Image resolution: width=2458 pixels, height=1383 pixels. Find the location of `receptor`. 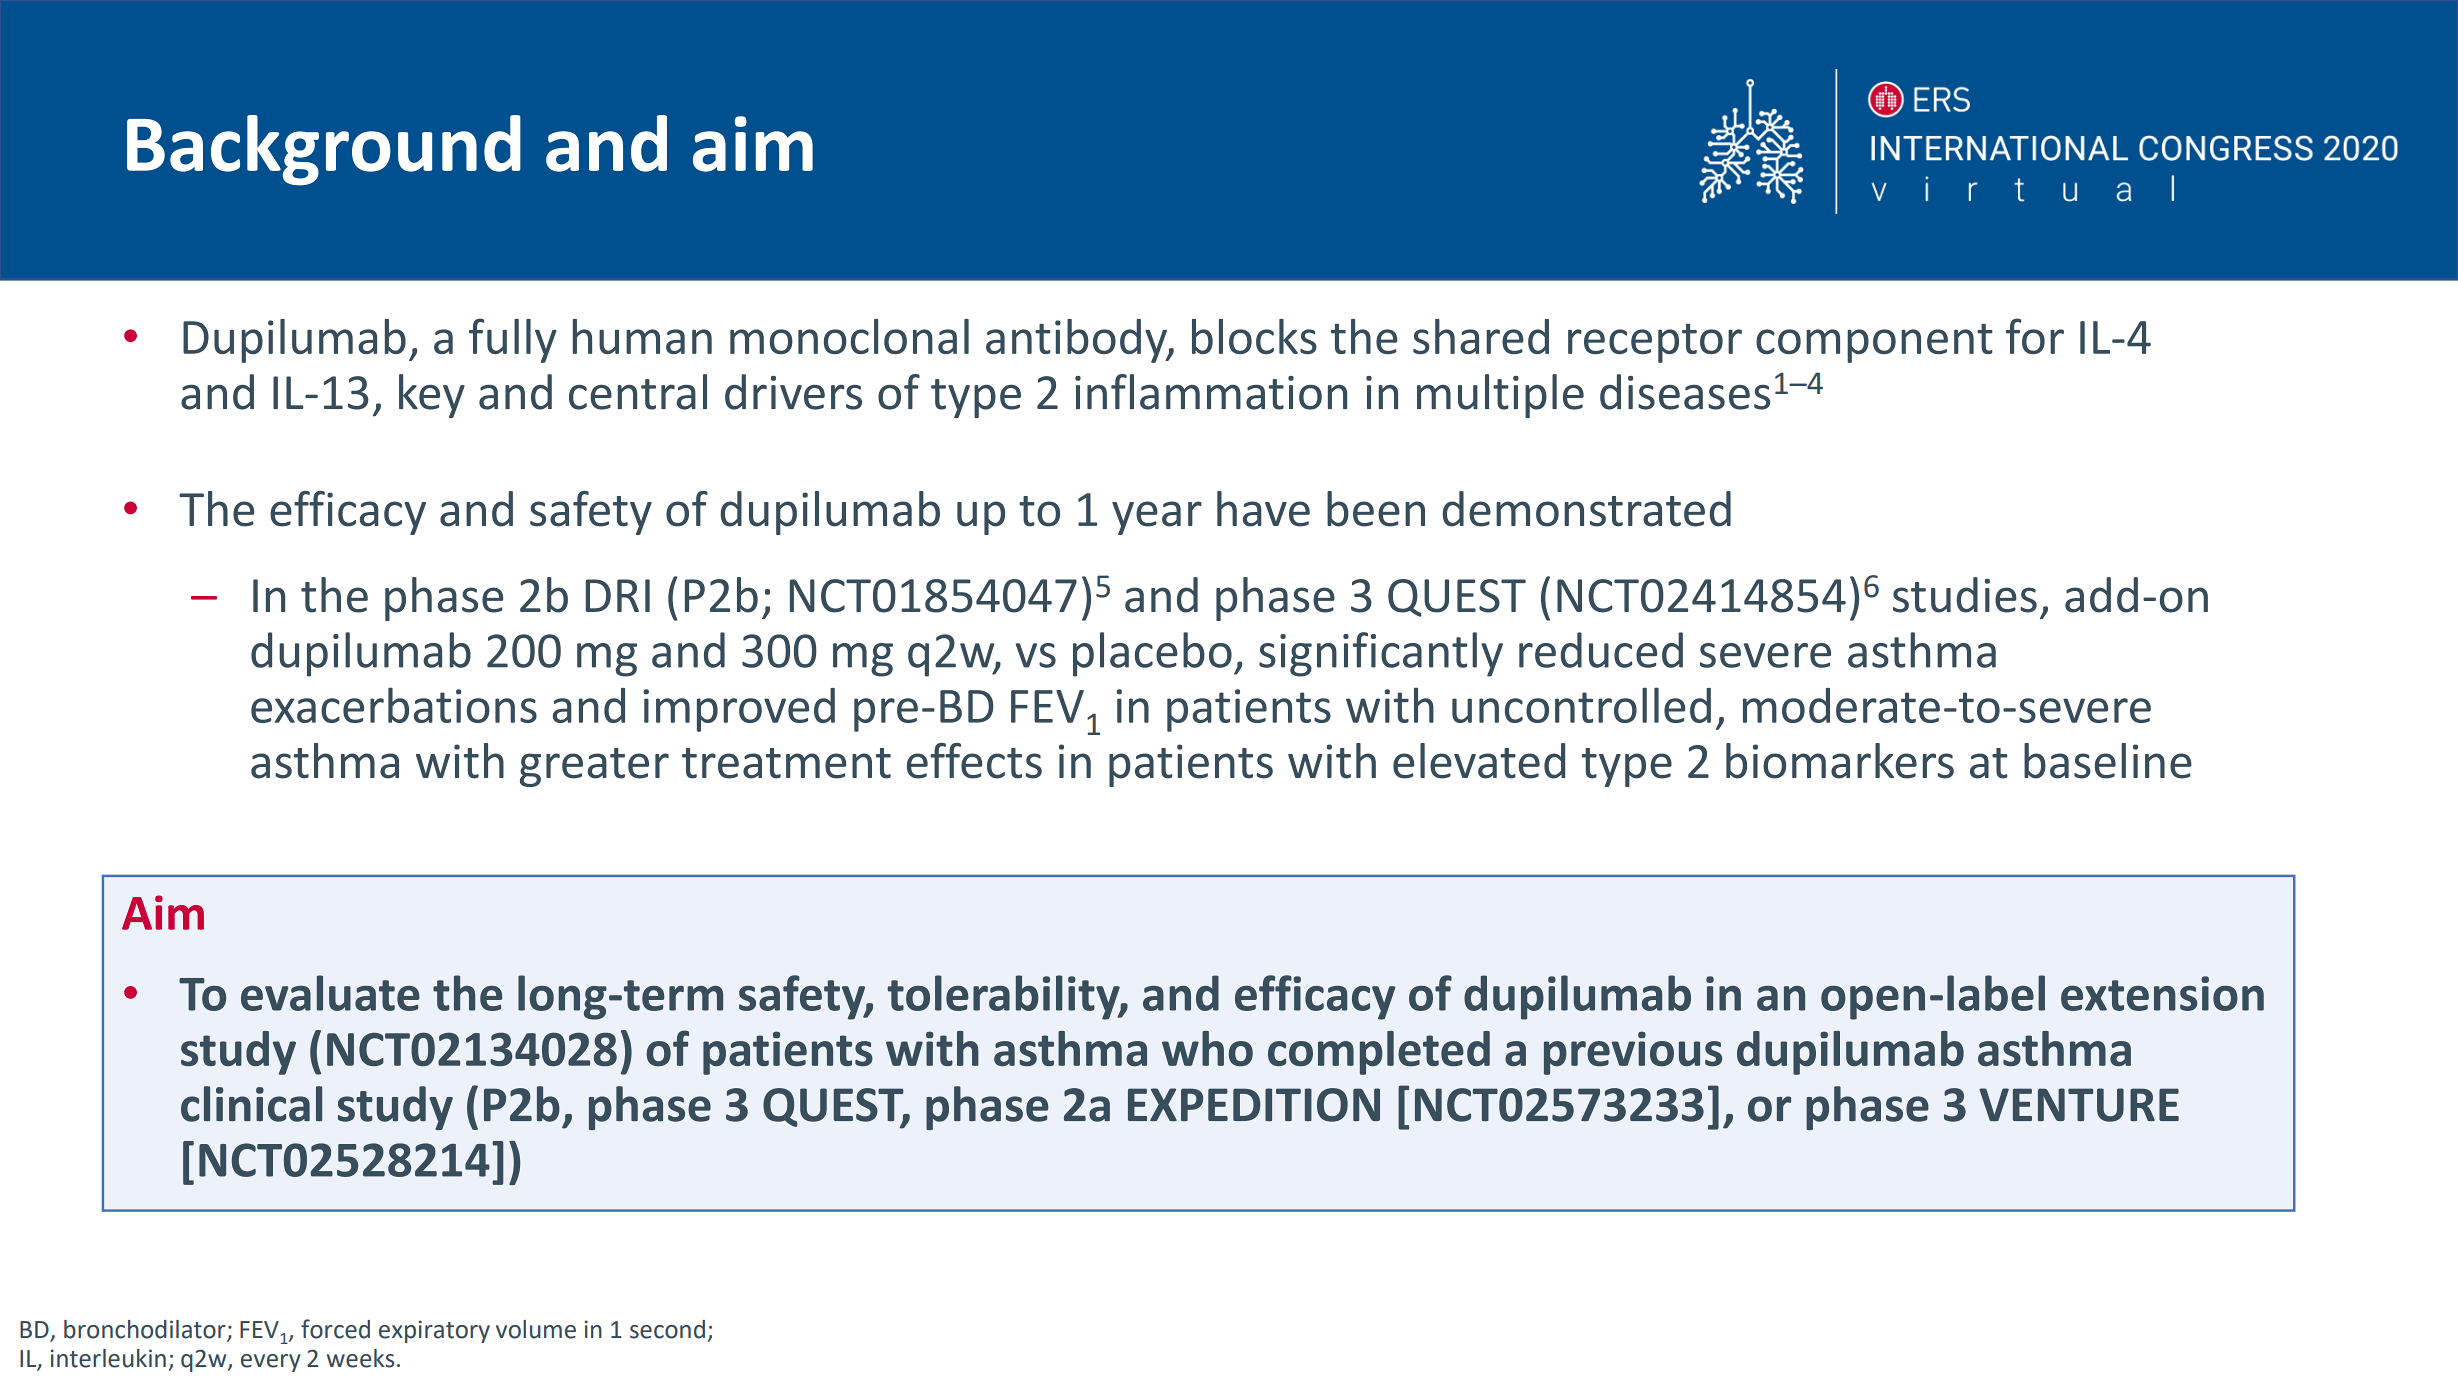

receptor is located at coordinates (1655, 343).
